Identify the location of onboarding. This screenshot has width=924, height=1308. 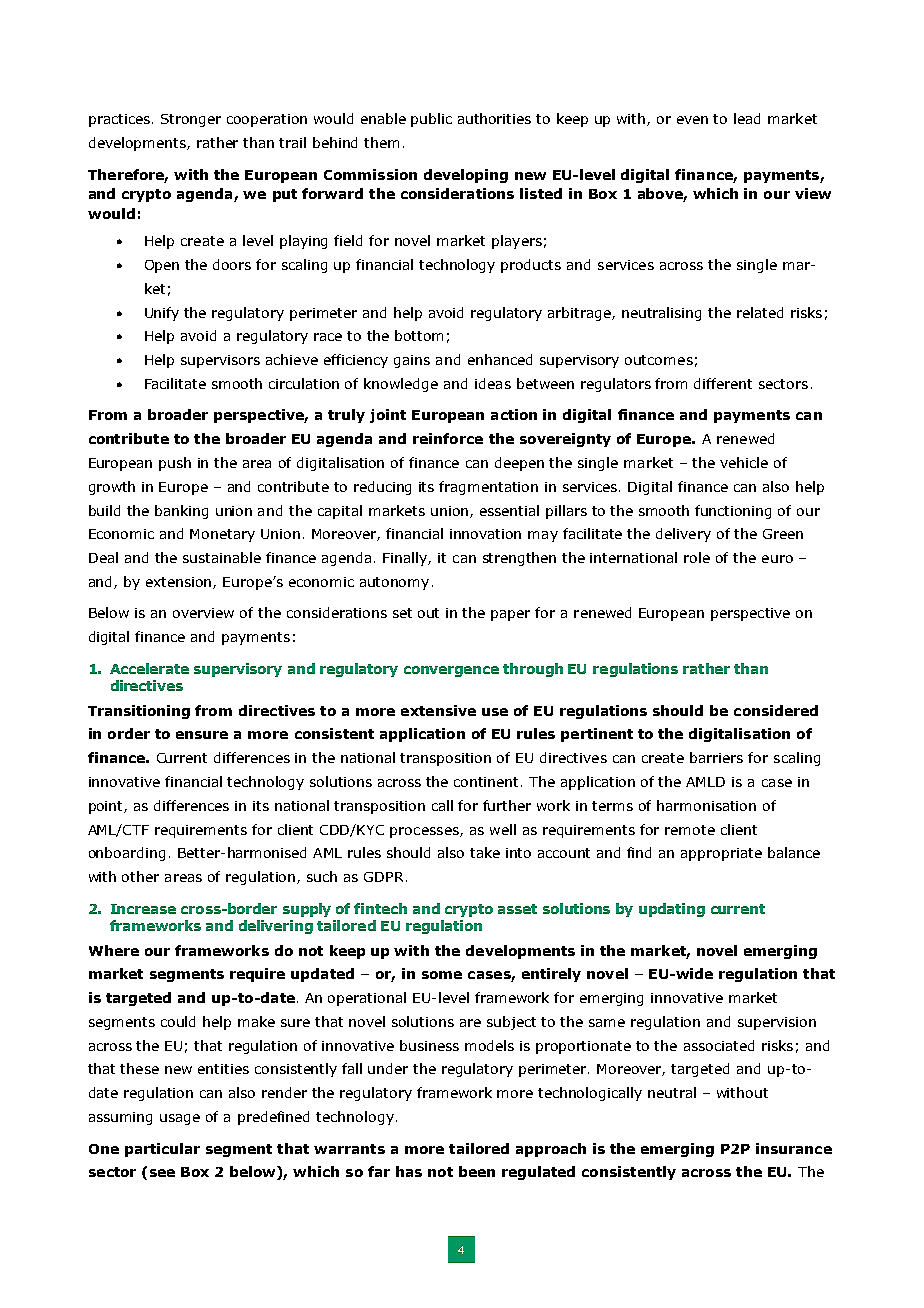
(127, 854).
